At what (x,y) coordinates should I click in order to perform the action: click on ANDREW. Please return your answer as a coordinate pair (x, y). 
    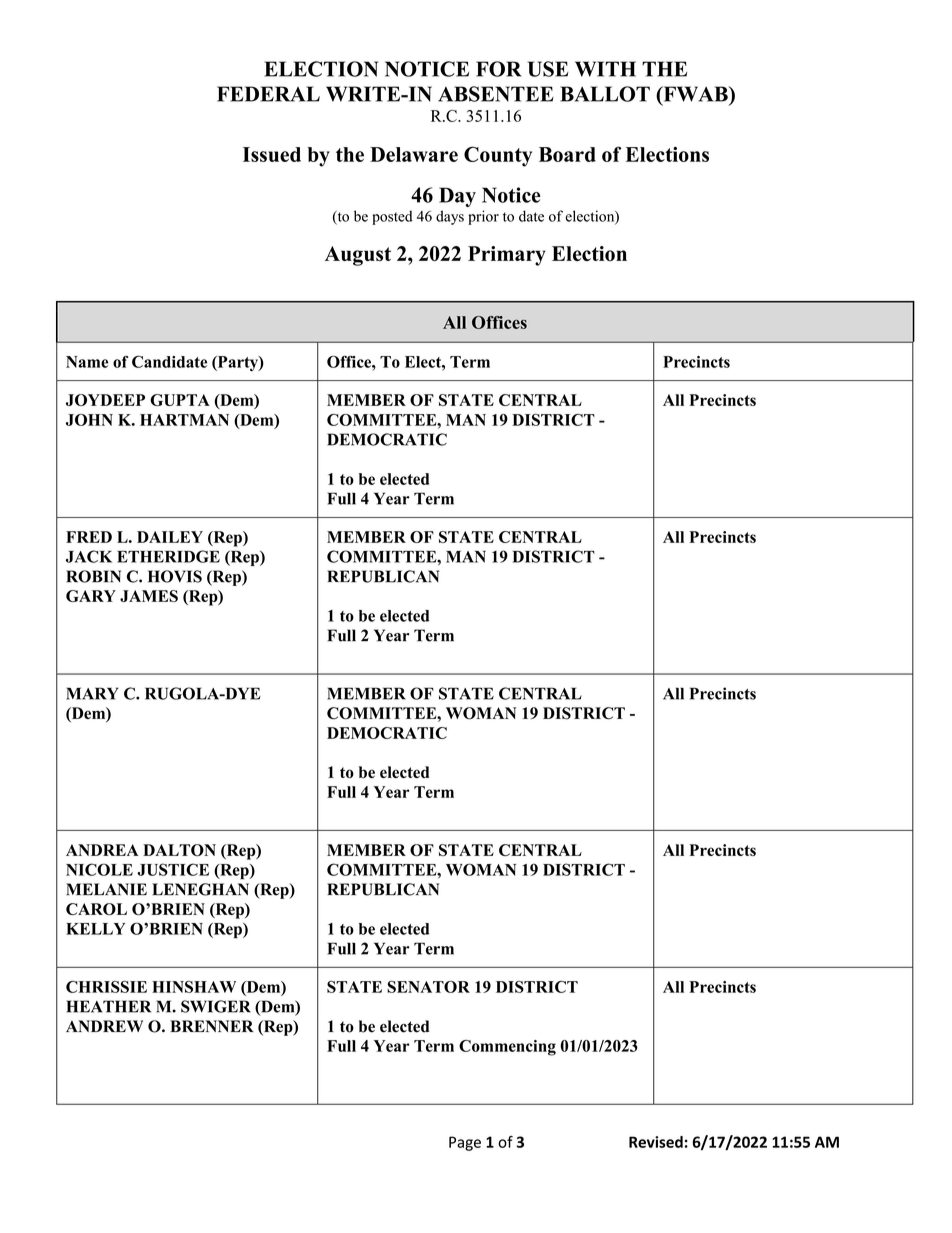
    Looking at the image, I should click on (104, 1026).
